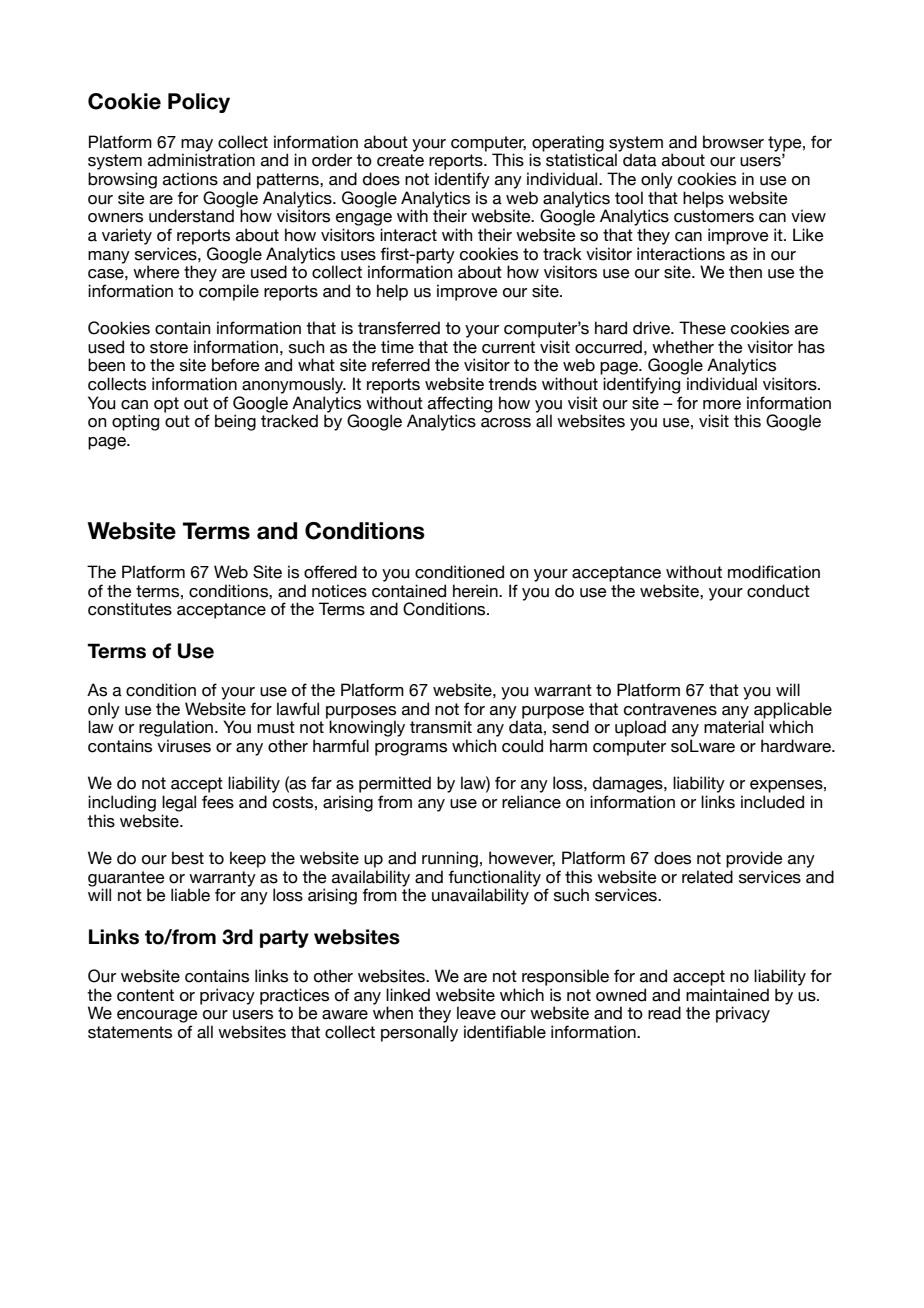 The image size is (924, 1308). What do you see at coordinates (400, 160) in the page?
I see `create` at bounding box center [400, 160].
